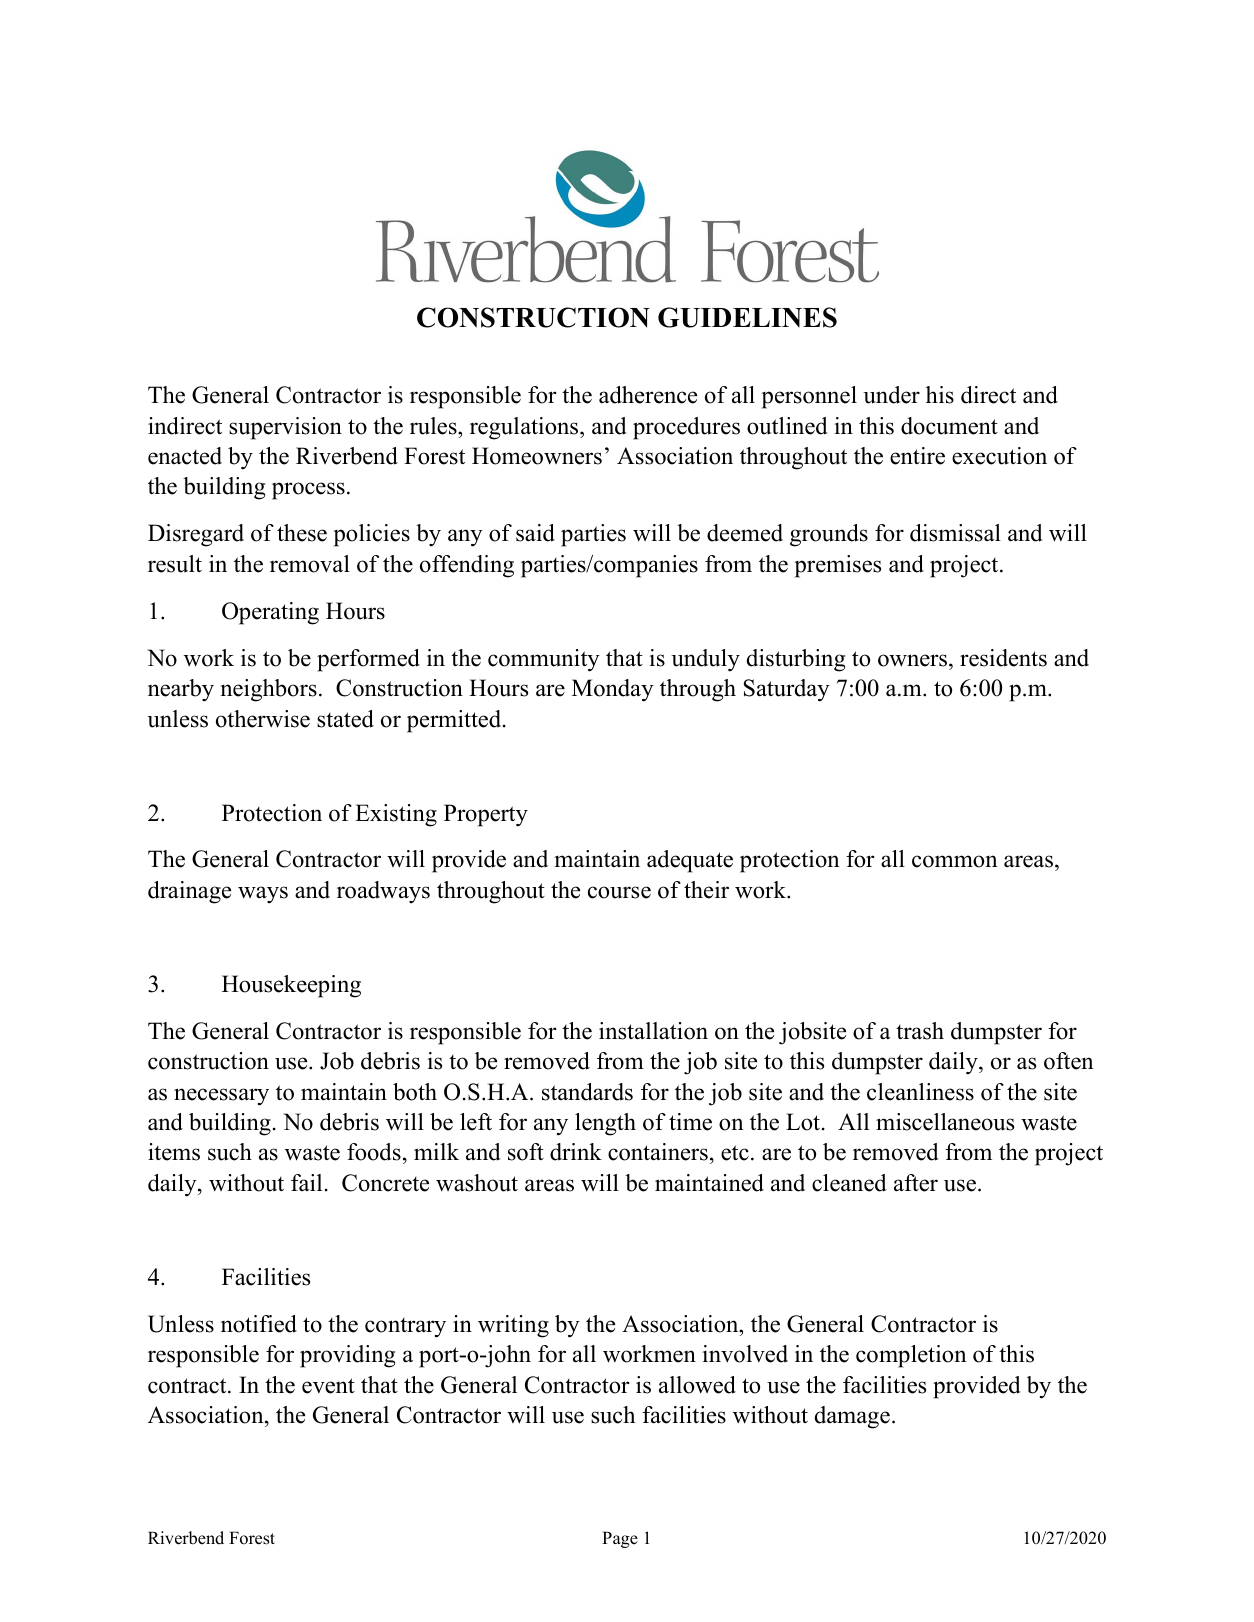  I want to click on Housekeeping, so click(291, 986).
